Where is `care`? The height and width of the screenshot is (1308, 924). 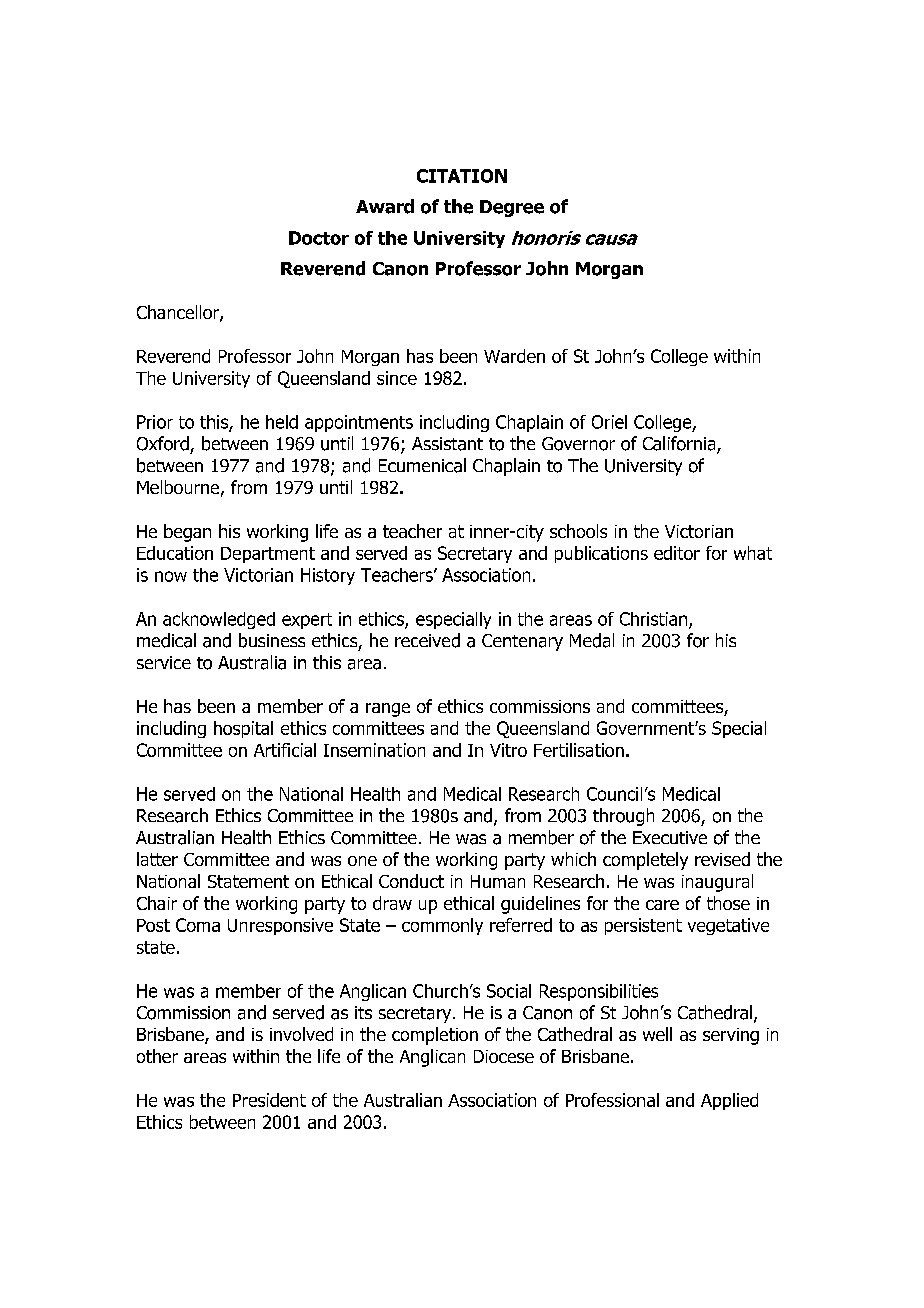
care is located at coordinates (662, 905).
